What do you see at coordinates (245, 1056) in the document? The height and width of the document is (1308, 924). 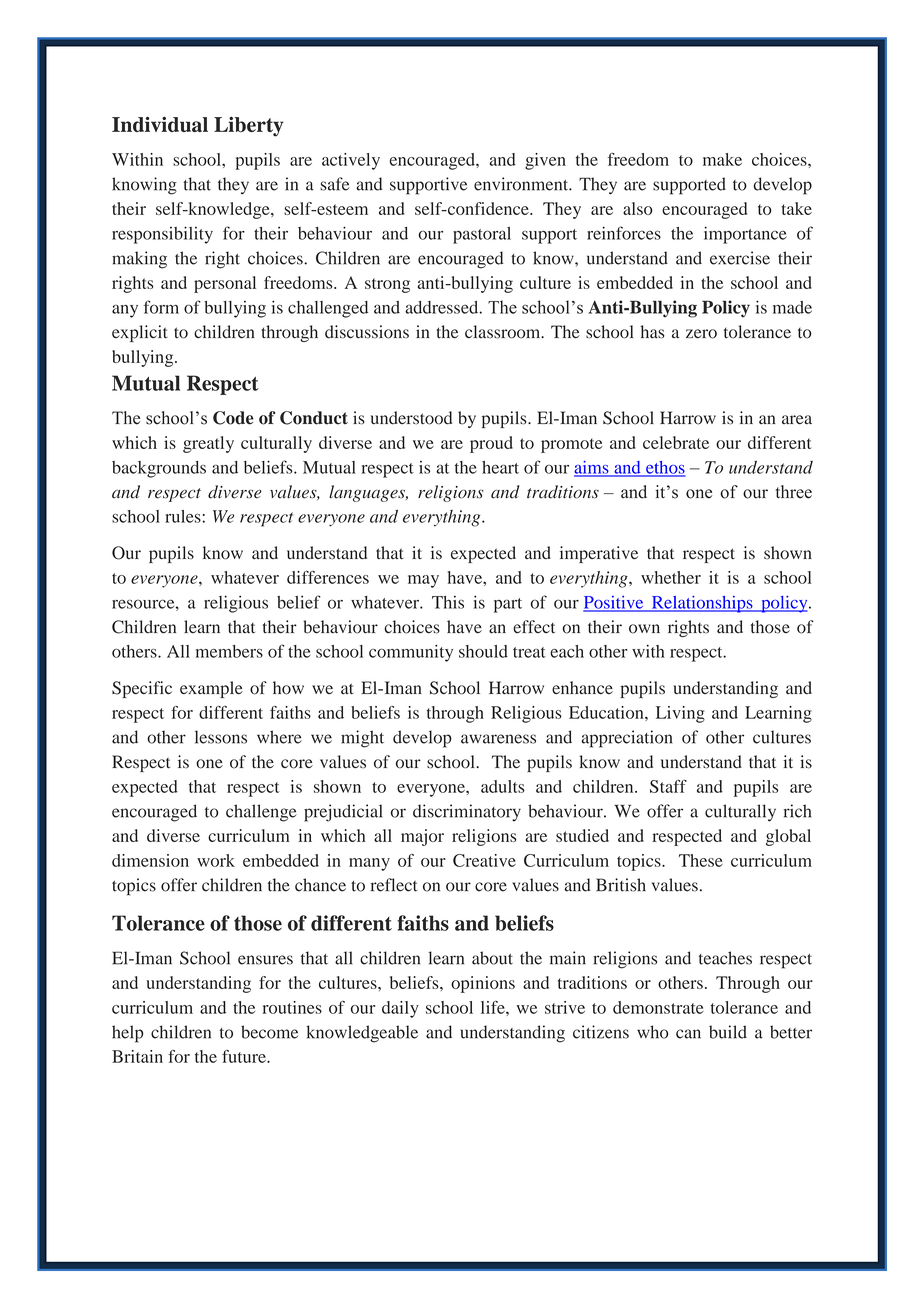 I see `future` at bounding box center [245, 1056].
